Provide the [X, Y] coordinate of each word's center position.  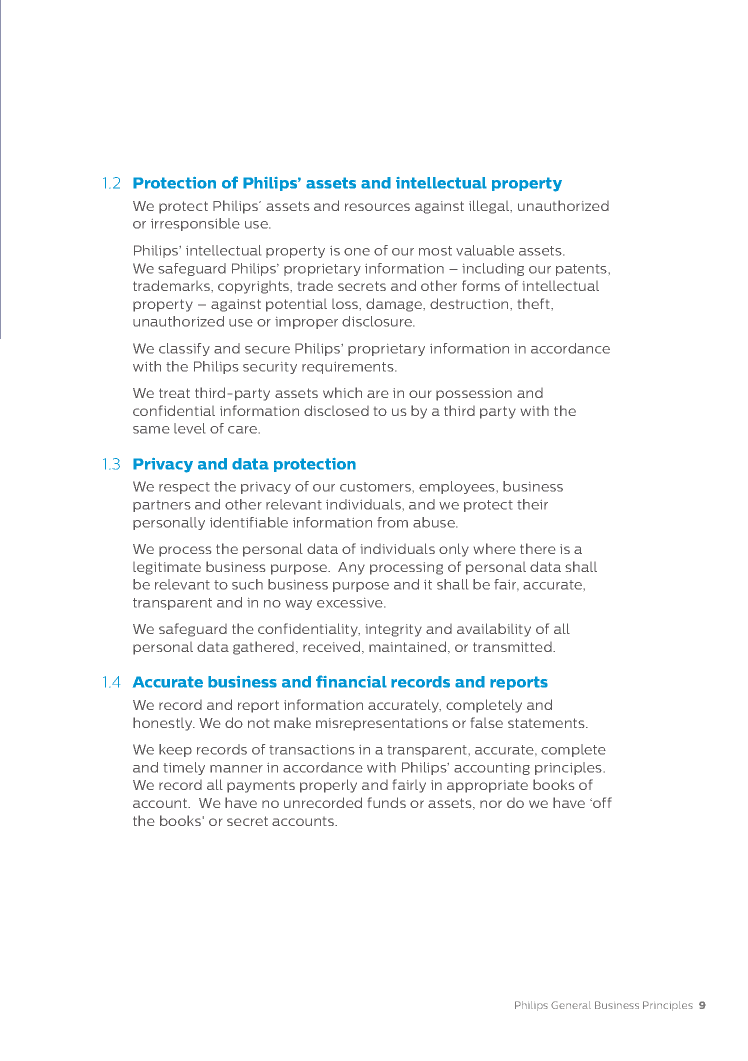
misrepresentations [382, 724]
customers [375, 487]
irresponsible [195, 224]
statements [547, 723]
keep [175, 750]
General [571, 1005]
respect [184, 488]
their [532, 504]
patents [581, 270]
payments [261, 787]
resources [377, 207]
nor [491, 804]
